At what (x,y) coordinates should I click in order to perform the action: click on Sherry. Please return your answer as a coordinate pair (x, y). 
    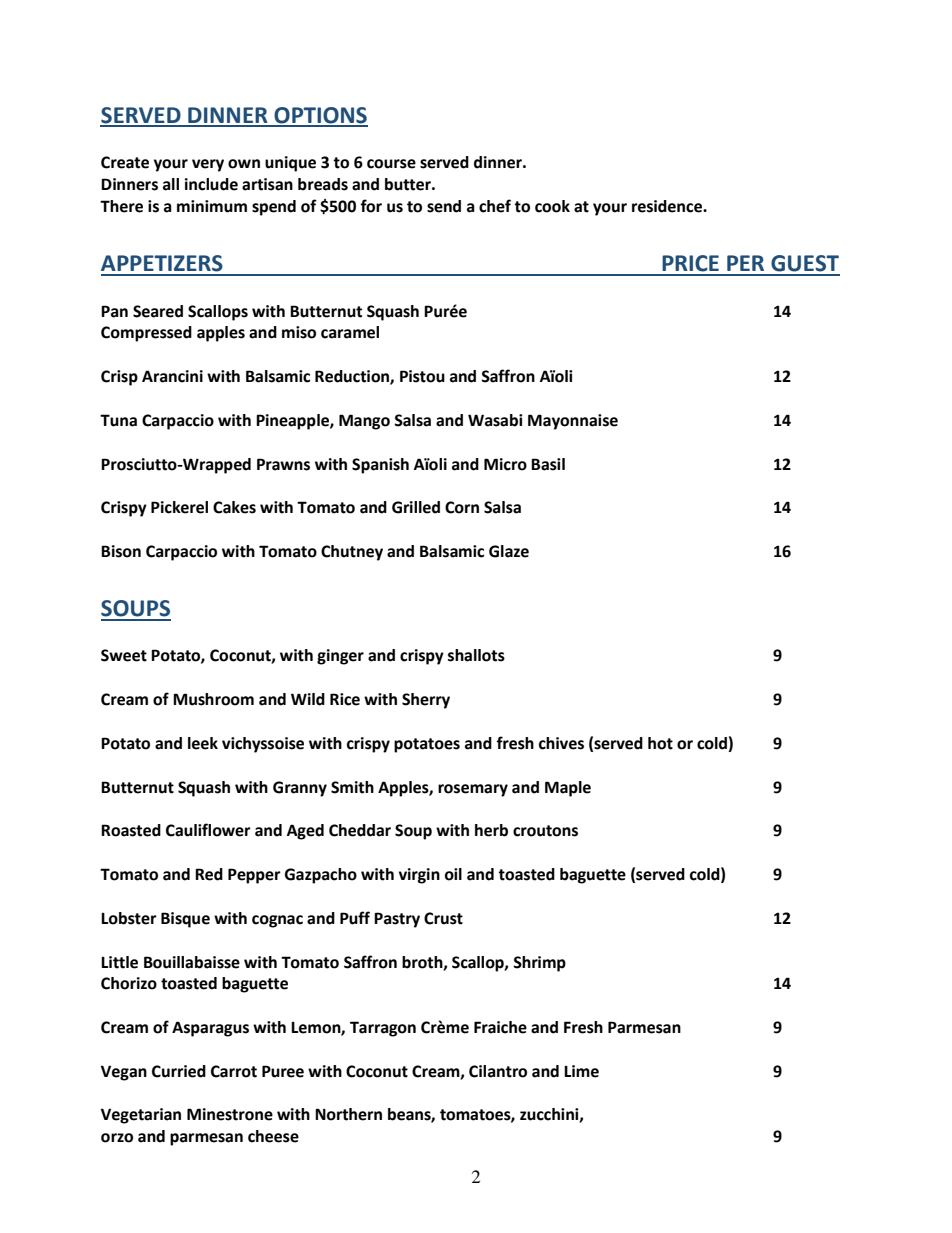
    Looking at the image, I should click on (426, 701).
